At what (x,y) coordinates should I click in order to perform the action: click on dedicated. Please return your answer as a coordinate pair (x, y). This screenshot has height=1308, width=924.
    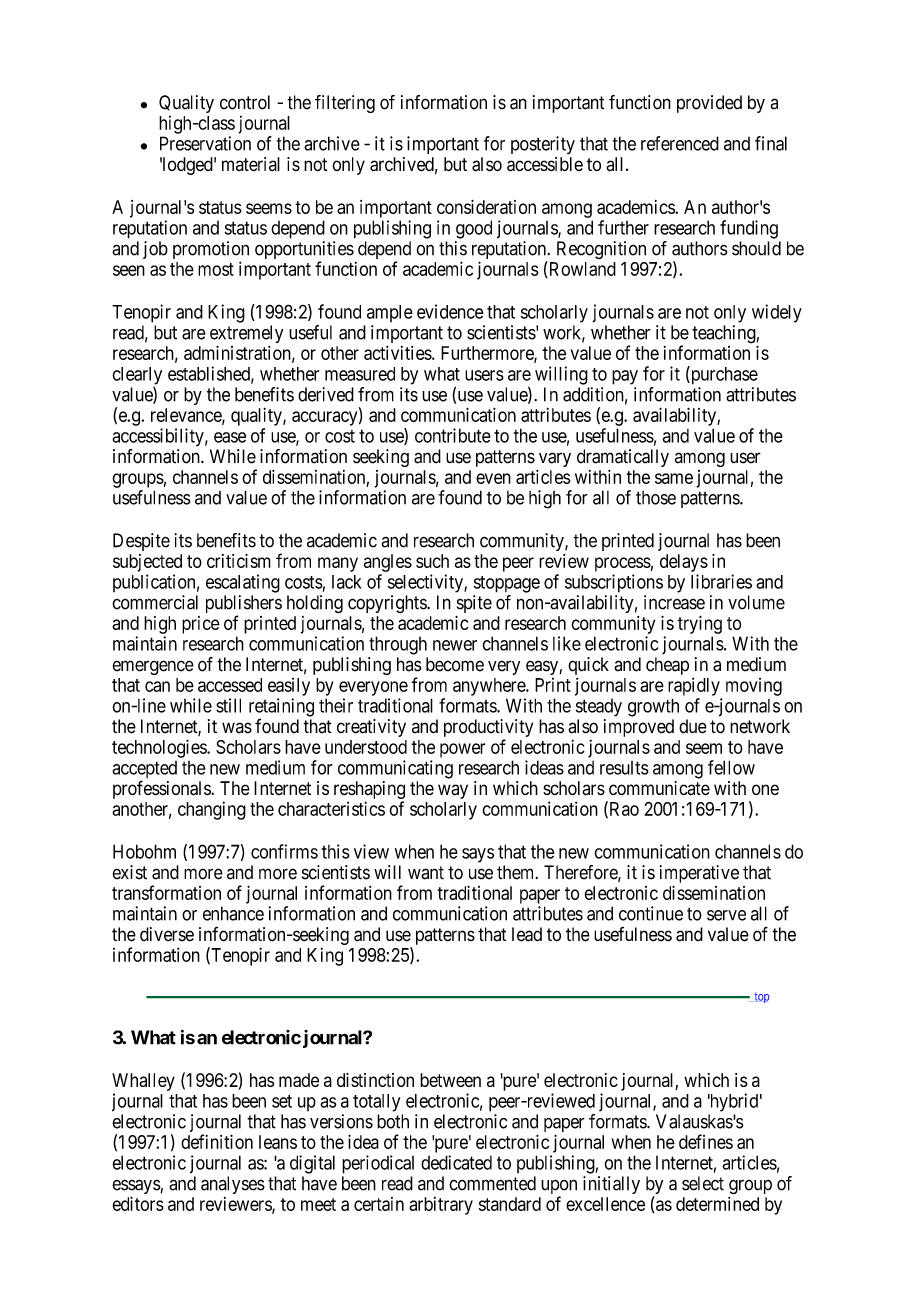
    Looking at the image, I should click on (456, 1162).
